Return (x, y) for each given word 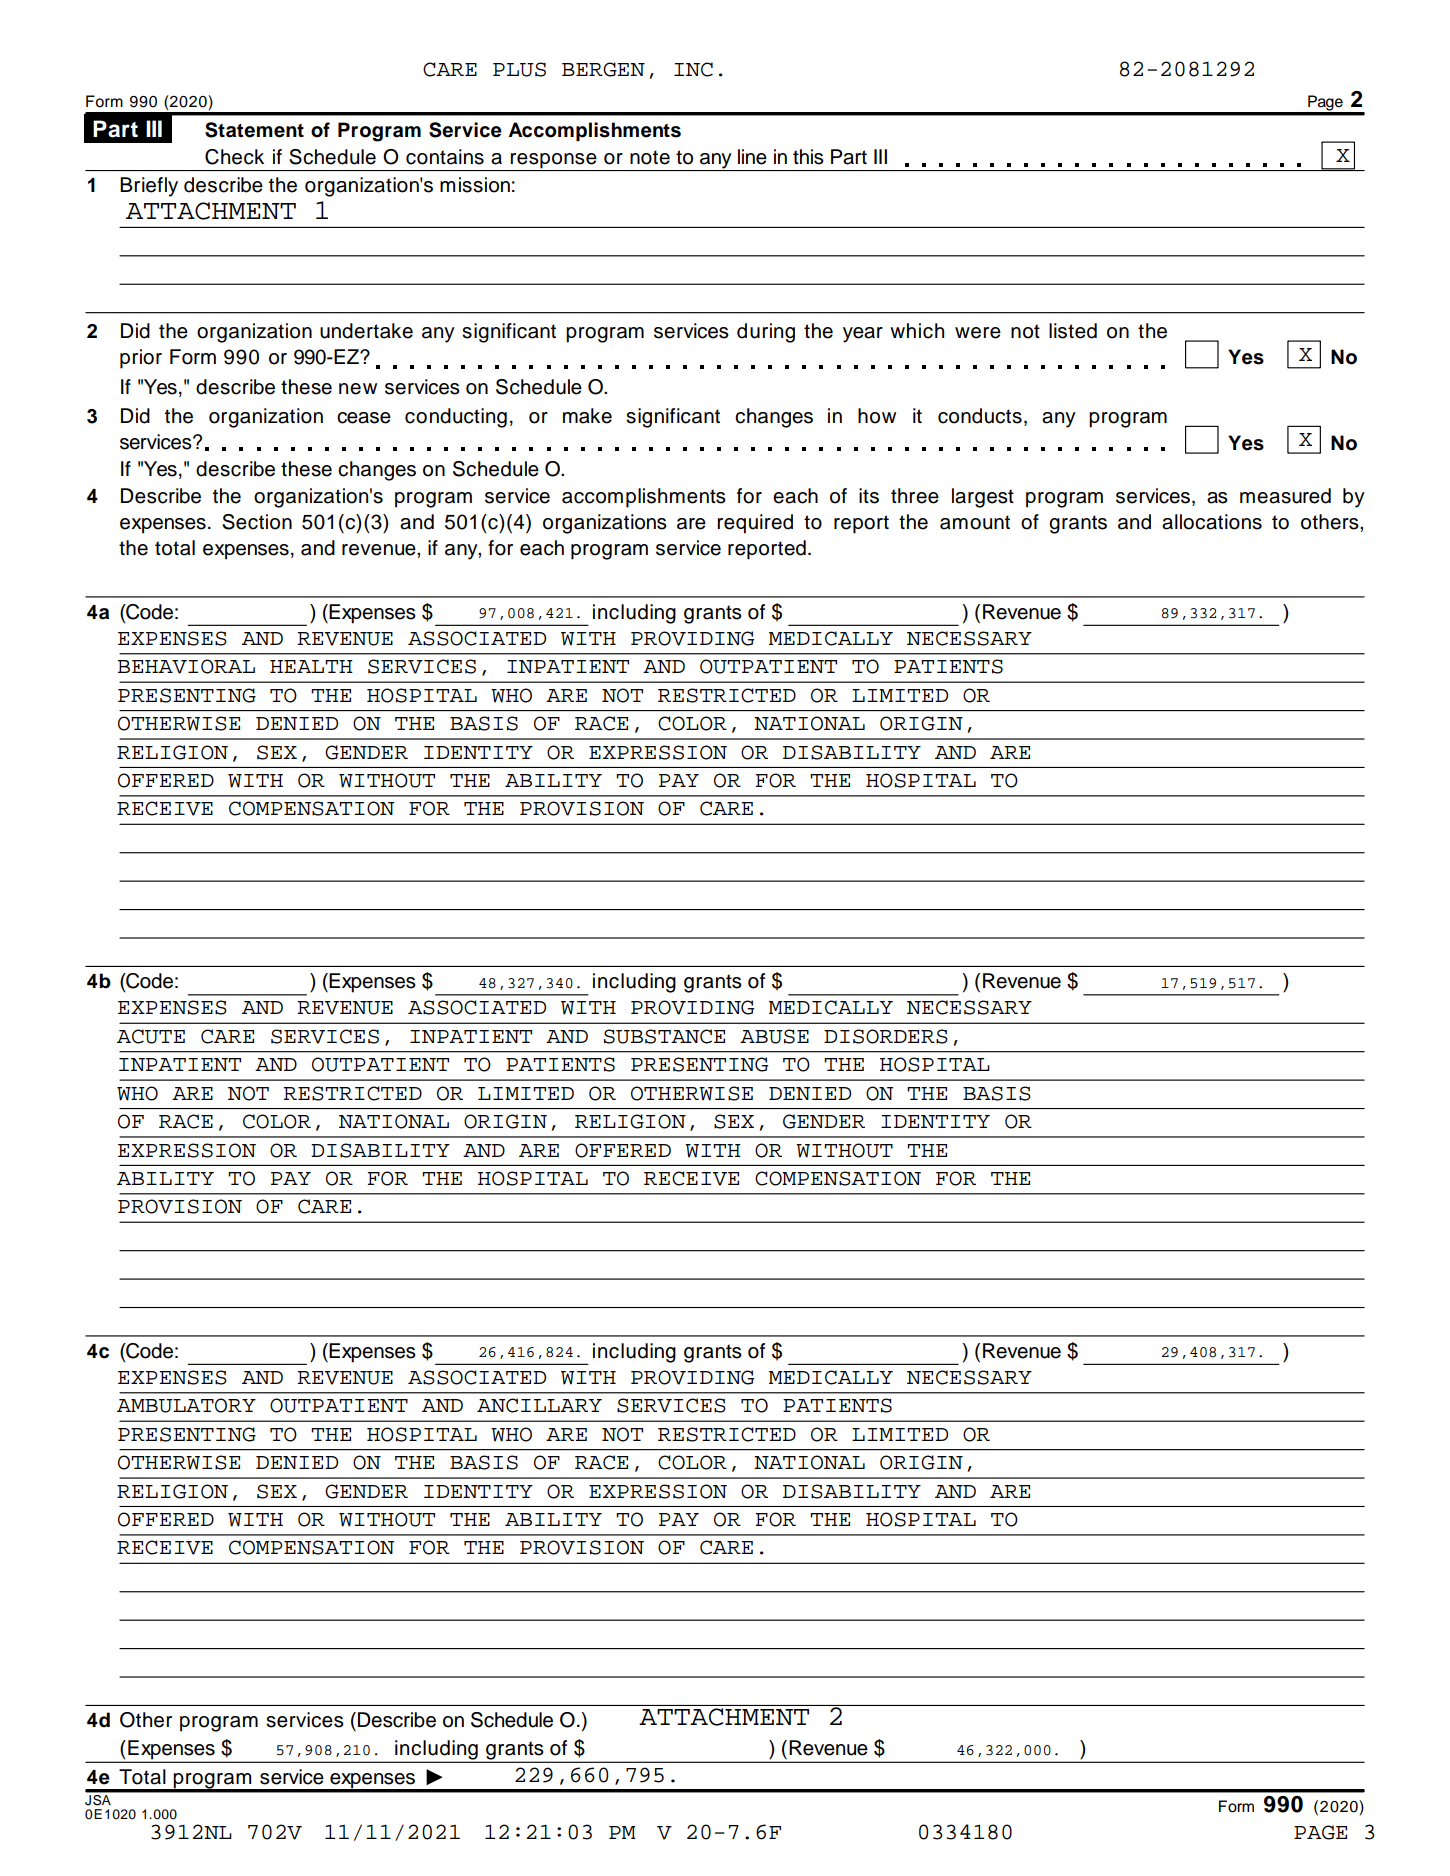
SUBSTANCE (664, 1036)
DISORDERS (886, 1036)
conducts (980, 416)
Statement (254, 130)
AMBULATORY (186, 1405)
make (587, 416)
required (755, 524)
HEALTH (311, 666)
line (752, 157)
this (808, 157)
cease (364, 418)
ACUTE (151, 1036)
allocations (1212, 522)
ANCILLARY (539, 1405)
